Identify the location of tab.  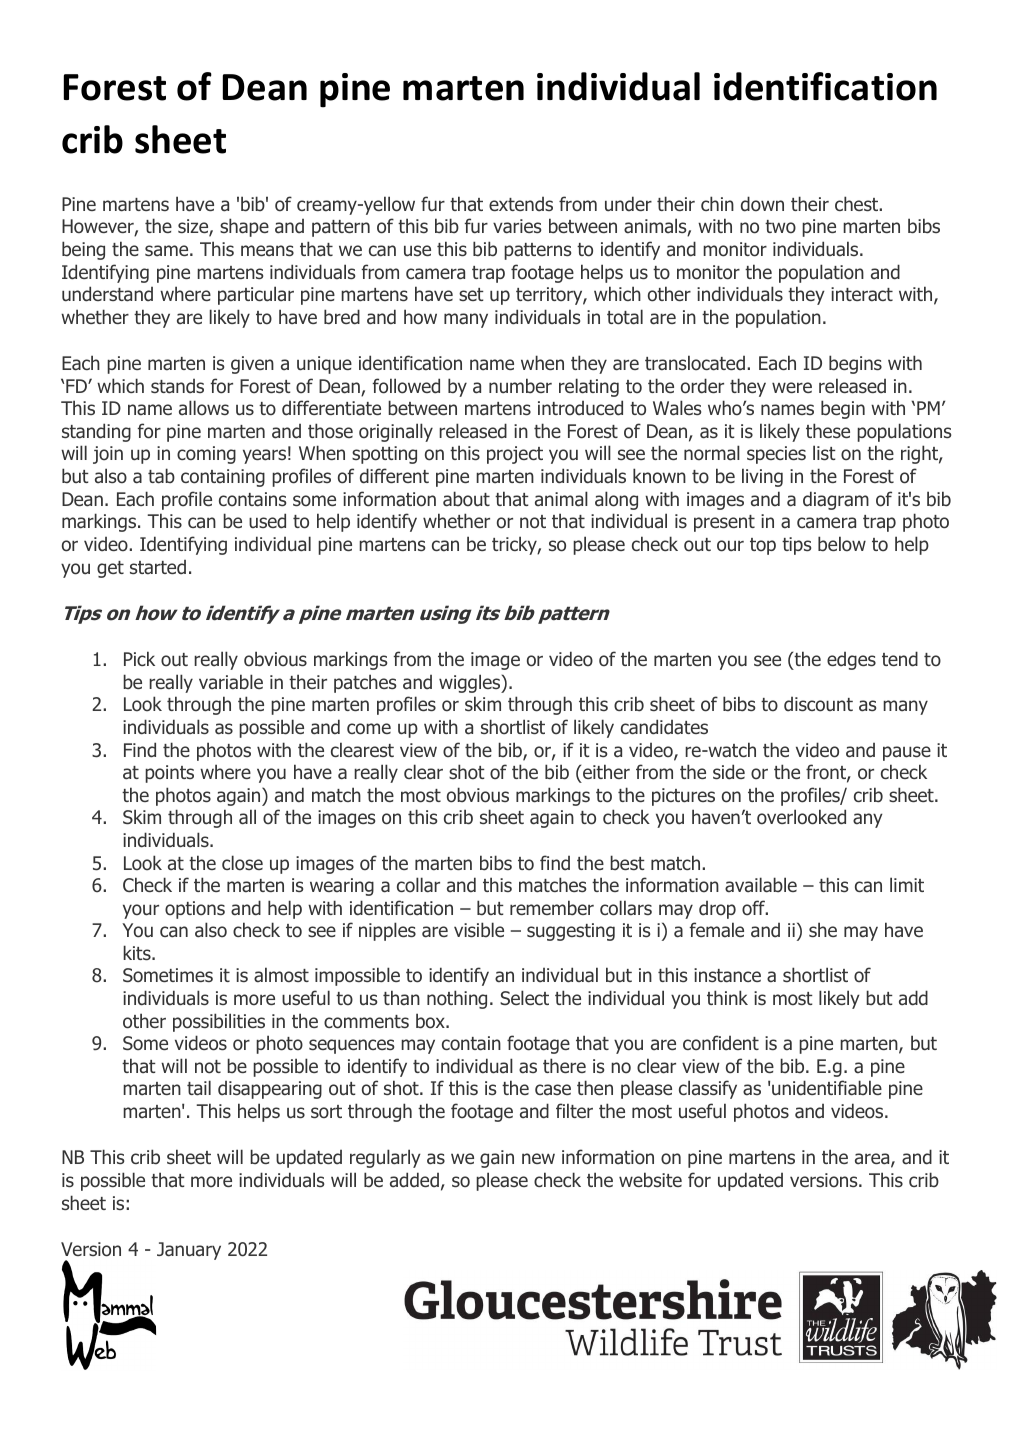
(161, 476).
